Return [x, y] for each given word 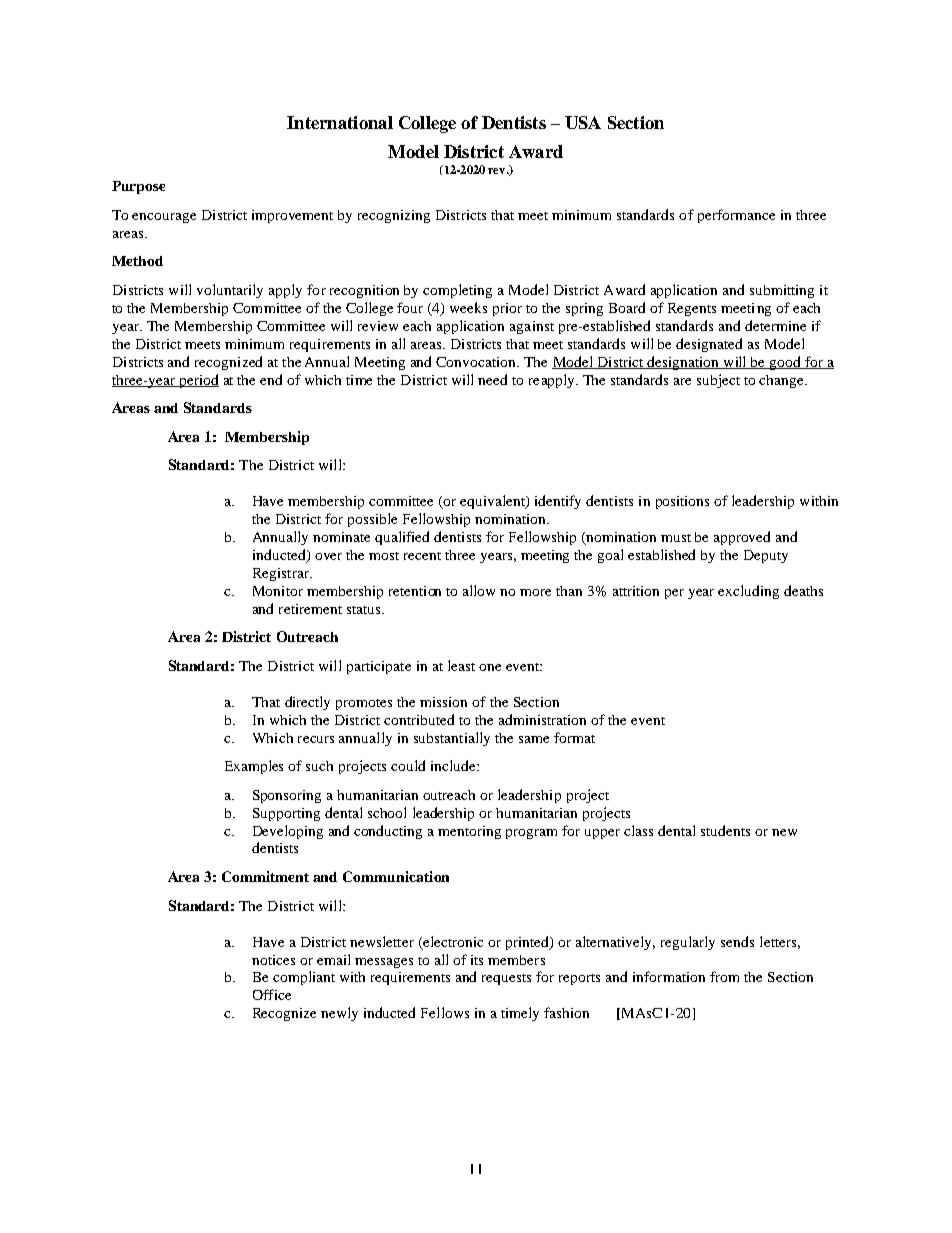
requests [506, 979]
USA [583, 122]
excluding [748, 592]
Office [272, 994]
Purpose [138, 187]
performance [736, 216]
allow [479, 590]
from [724, 976]
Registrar [282, 574]
